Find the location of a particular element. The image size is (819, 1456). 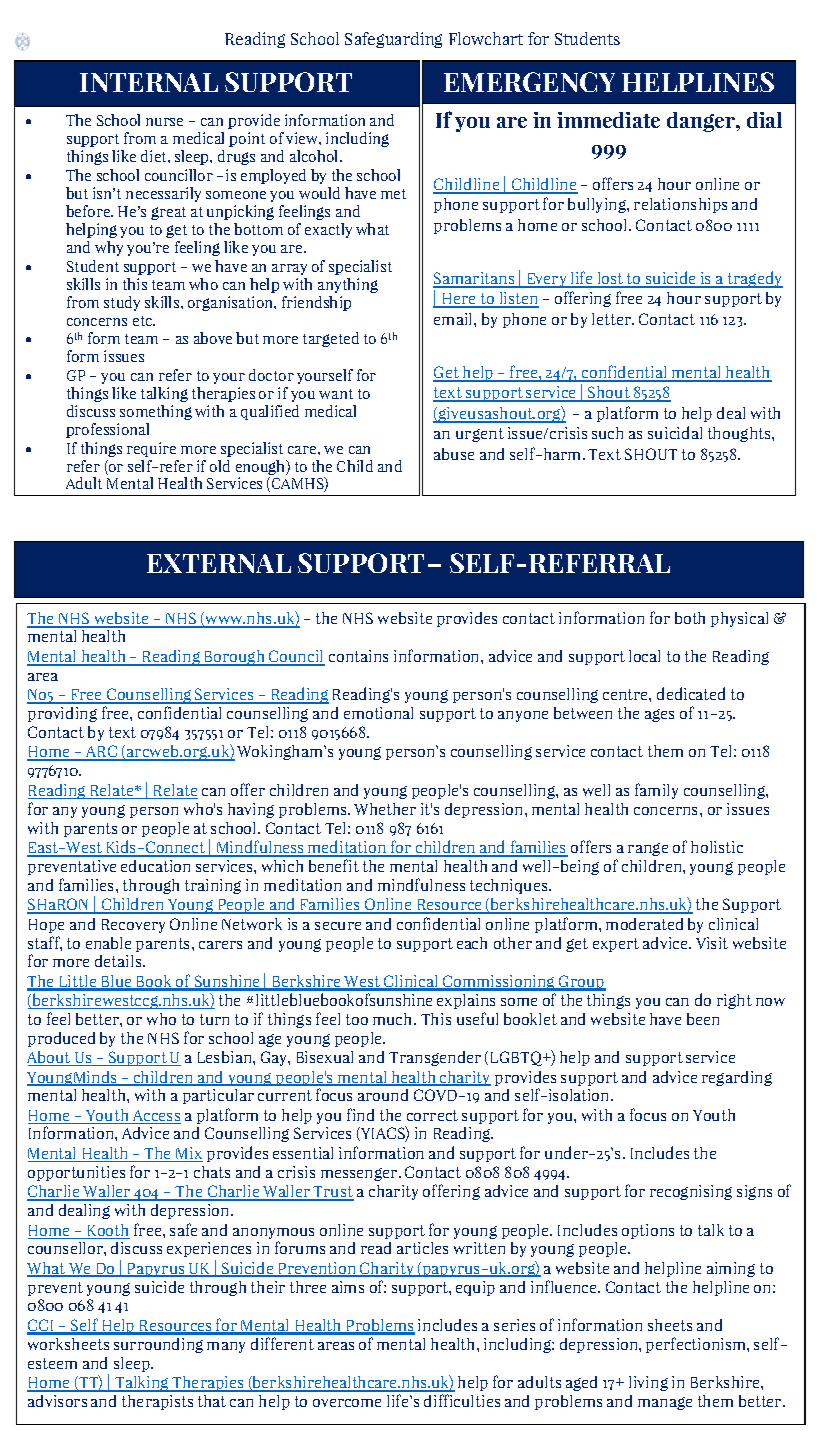

CCI is located at coordinates (42, 1326).
